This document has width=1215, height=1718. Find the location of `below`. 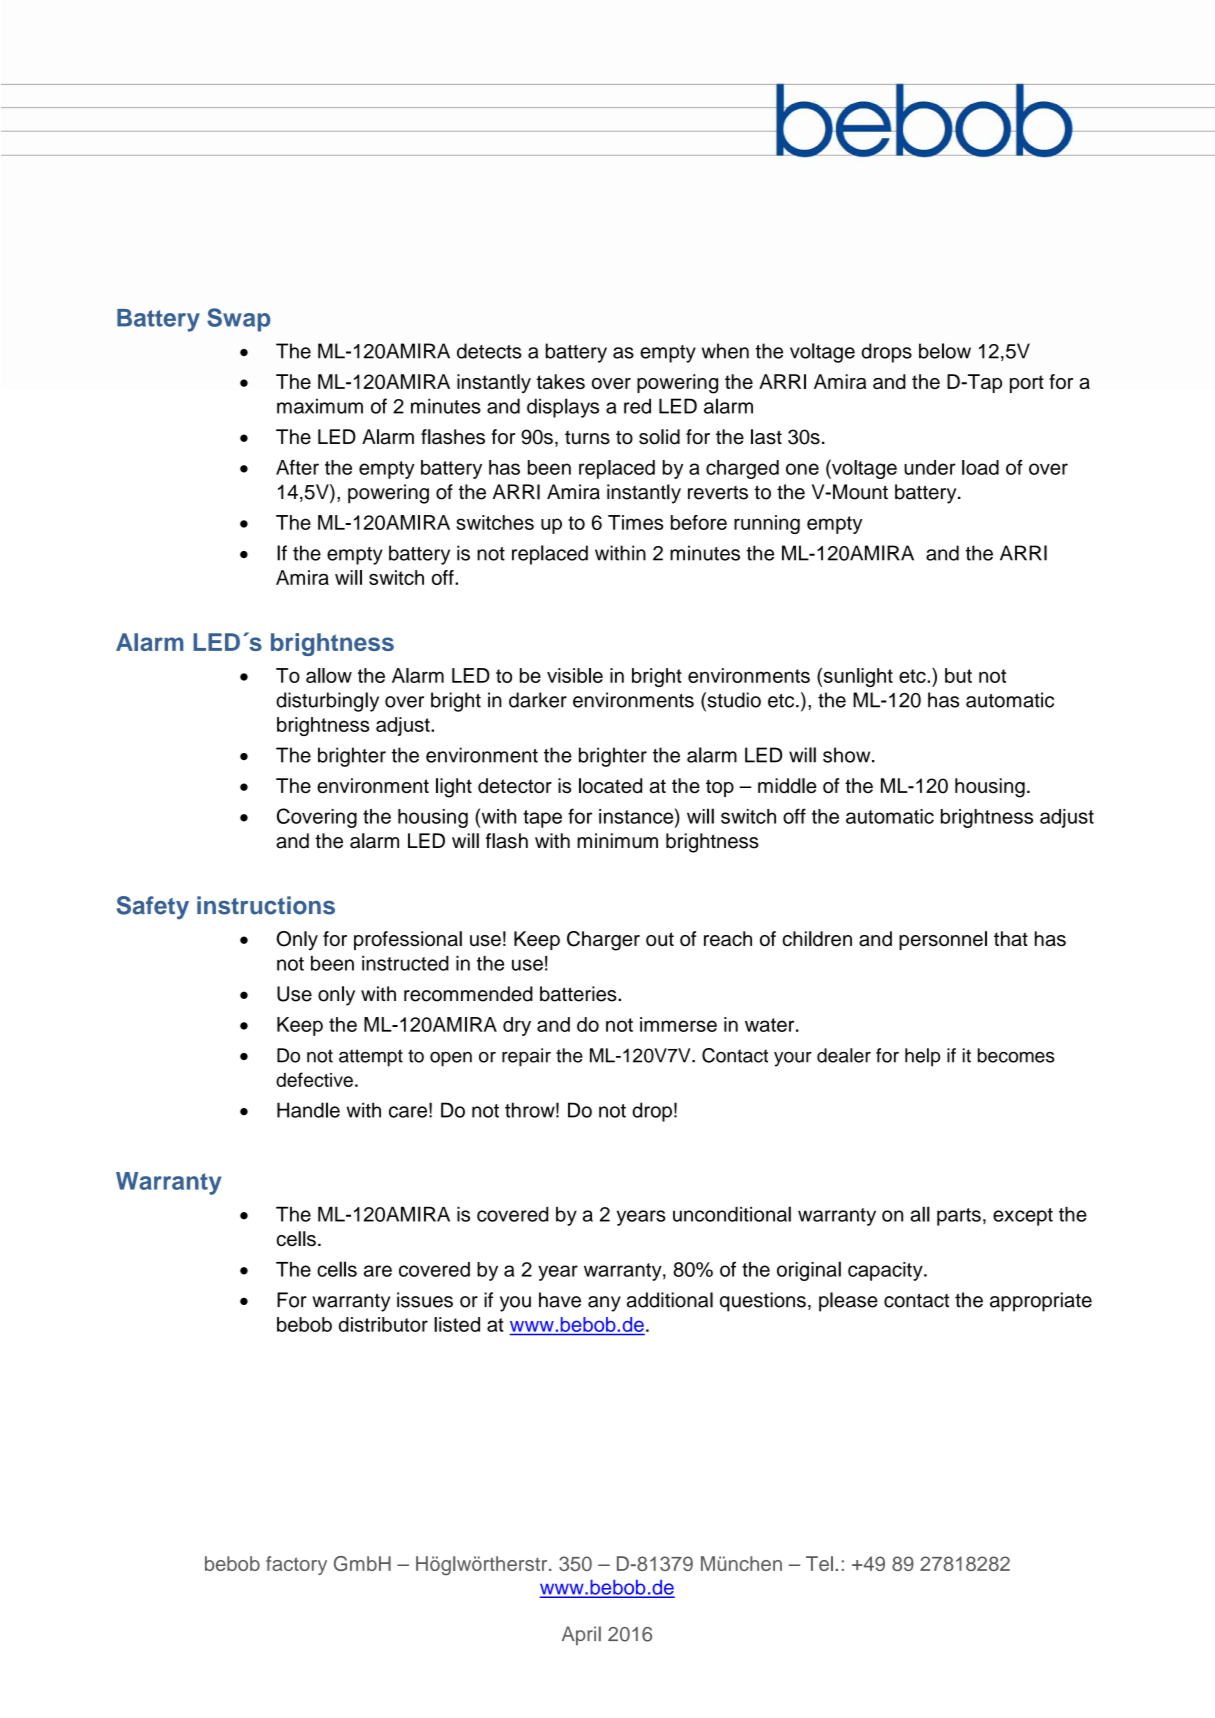

below is located at coordinates (945, 351).
